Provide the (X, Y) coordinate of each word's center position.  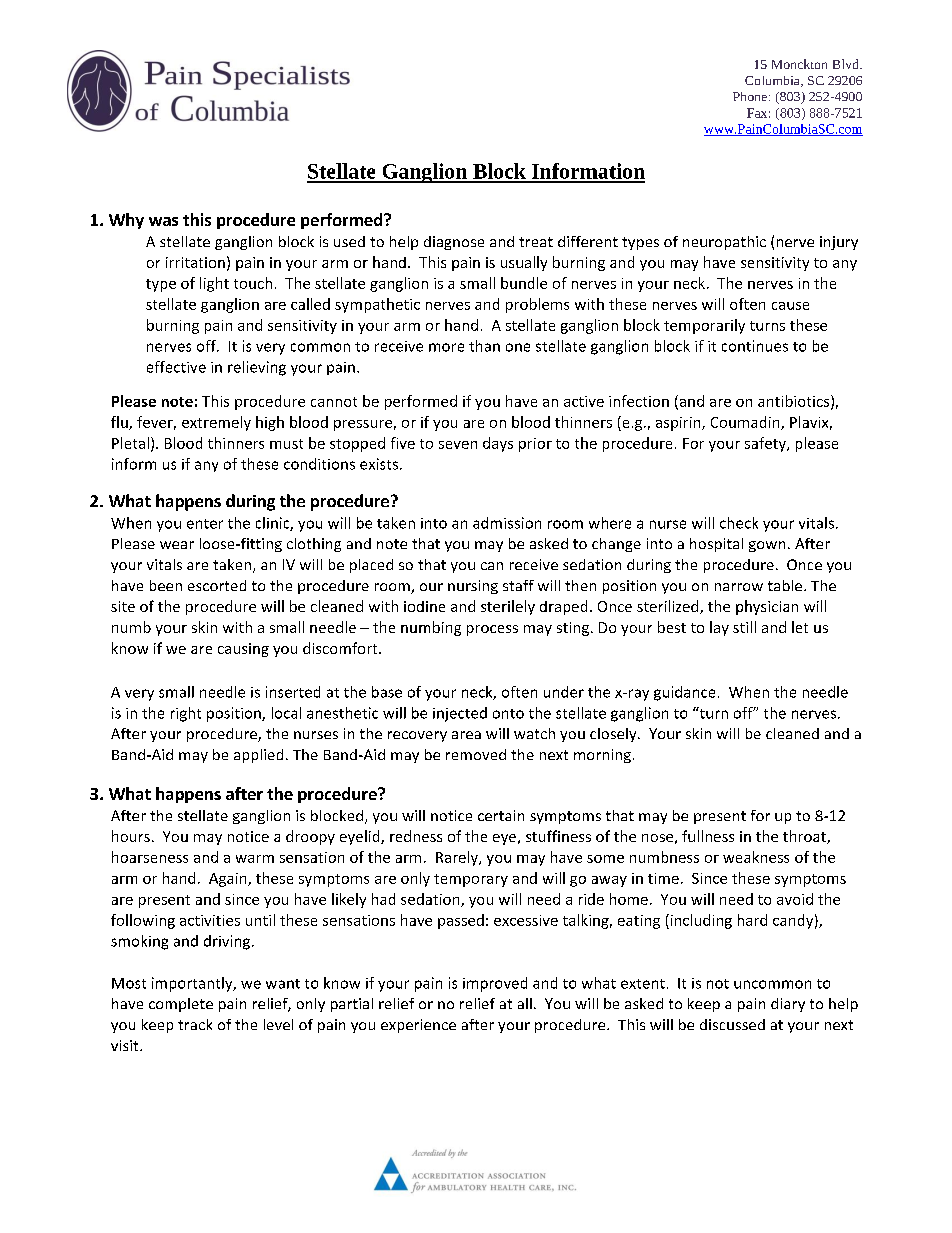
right (186, 714)
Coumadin (746, 423)
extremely (216, 423)
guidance (684, 693)
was (163, 221)
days (498, 444)
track (195, 1024)
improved (495, 984)
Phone (751, 96)
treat (536, 242)
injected (460, 714)
